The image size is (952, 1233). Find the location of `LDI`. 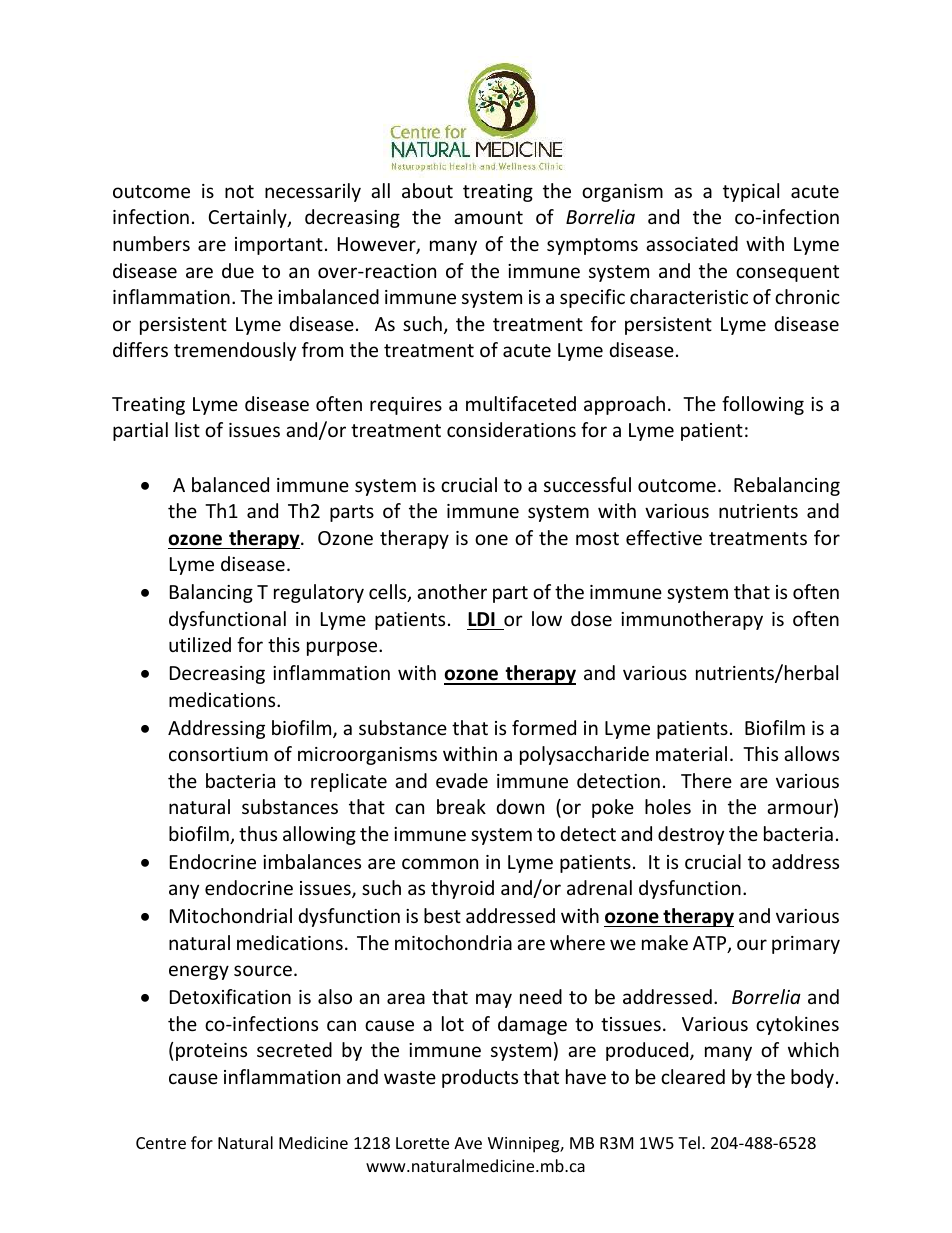

LDI is located at coordinates (481, 619).
